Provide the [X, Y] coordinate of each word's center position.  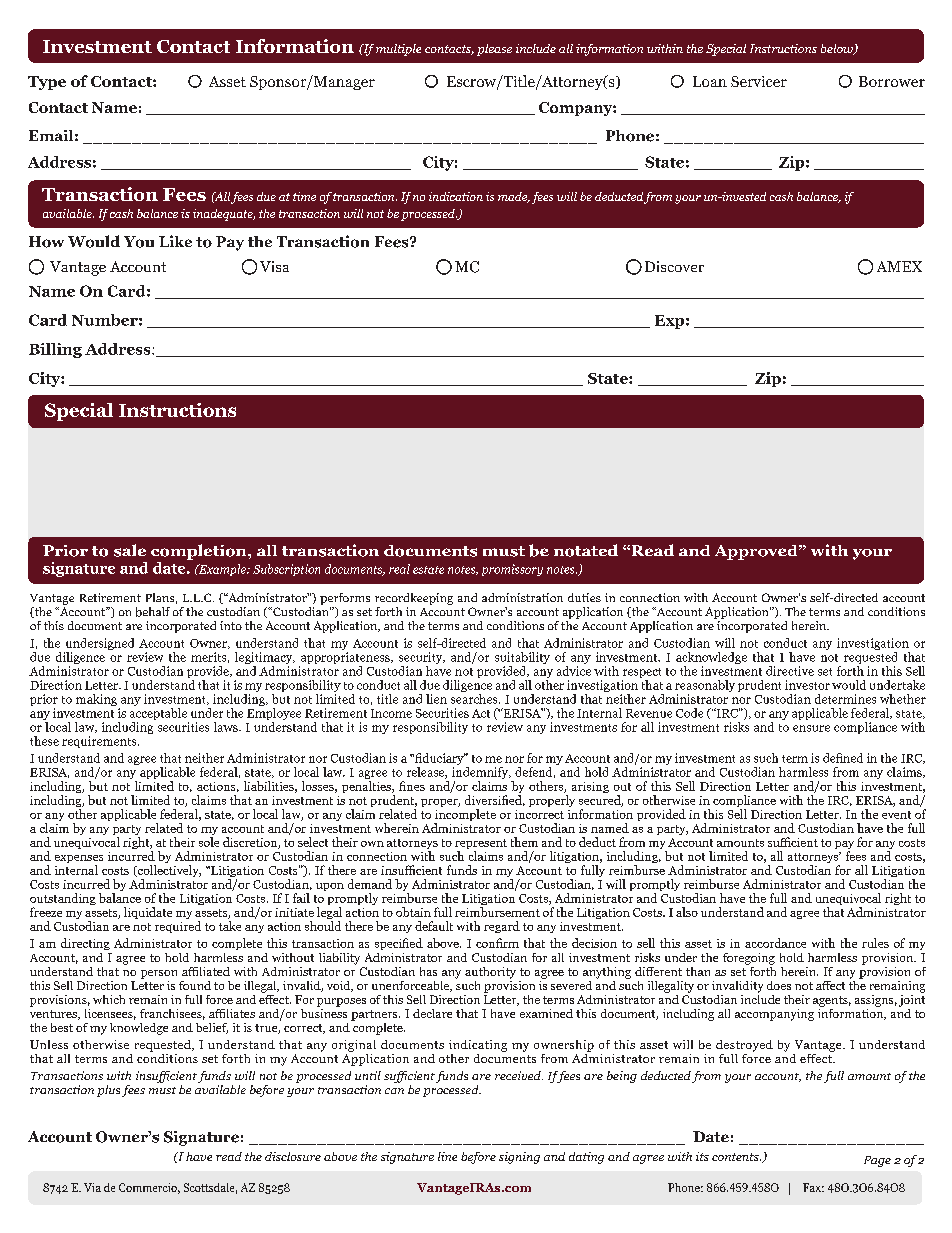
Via [92, 1187]
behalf [153, 612]
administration [522, 597]
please [494, 50]
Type [47, 83]
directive [790, 671]
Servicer [759, 81]
